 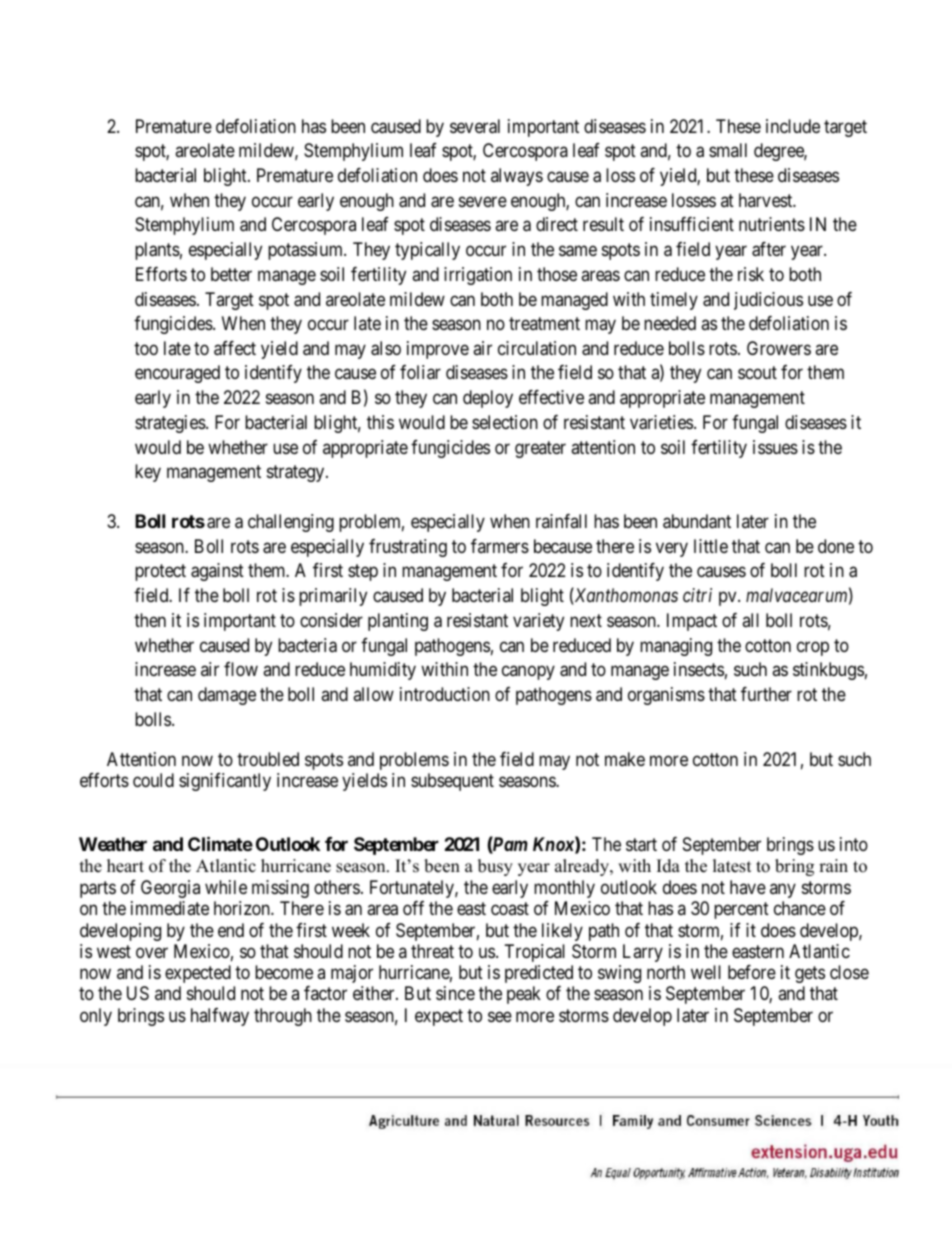 I want to click on improve, so click(x=438, y=350).
